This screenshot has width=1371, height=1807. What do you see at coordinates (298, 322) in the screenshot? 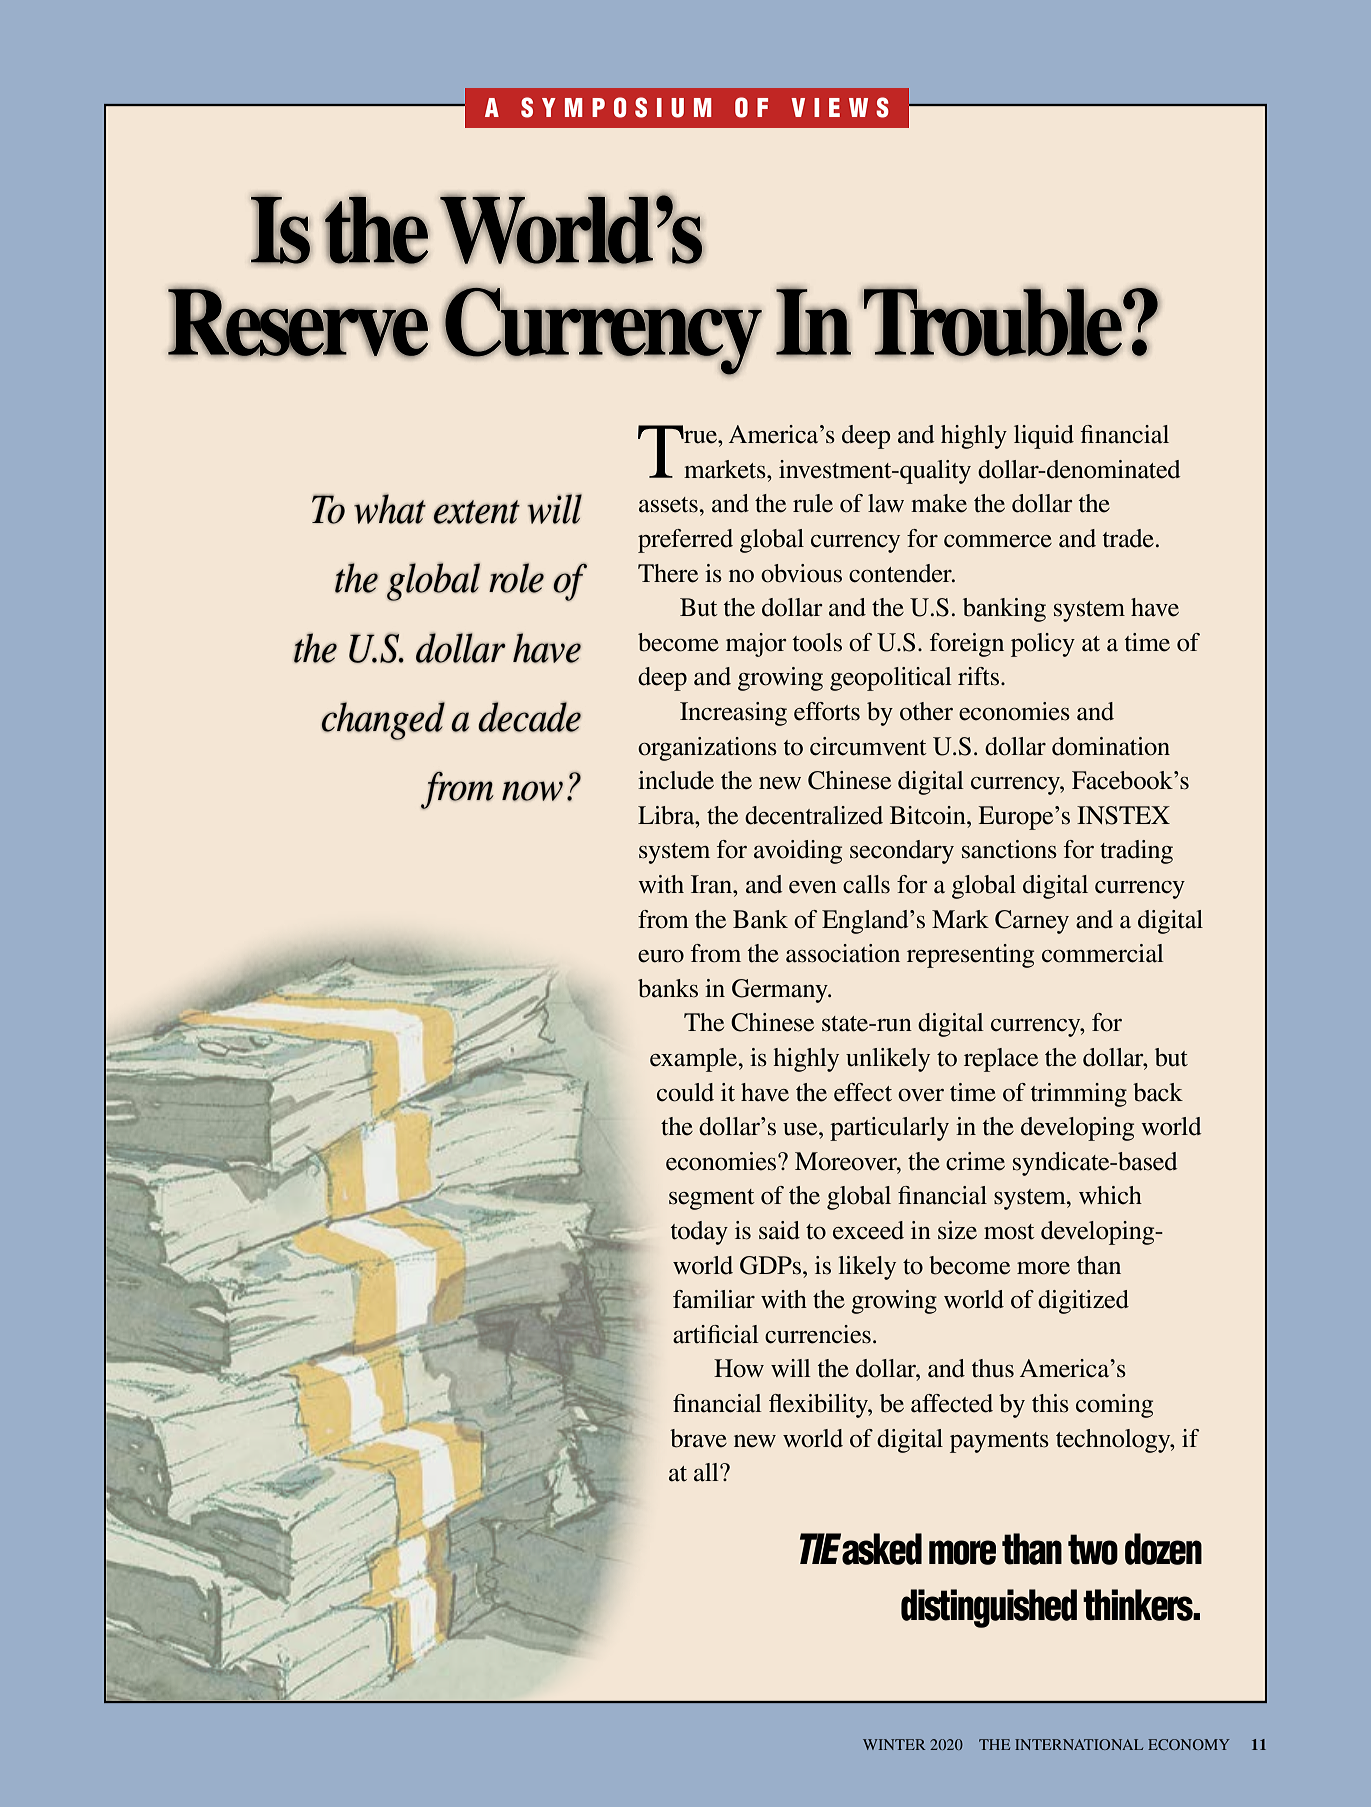
I see `Reserve` at bounding box center [298, 322].
